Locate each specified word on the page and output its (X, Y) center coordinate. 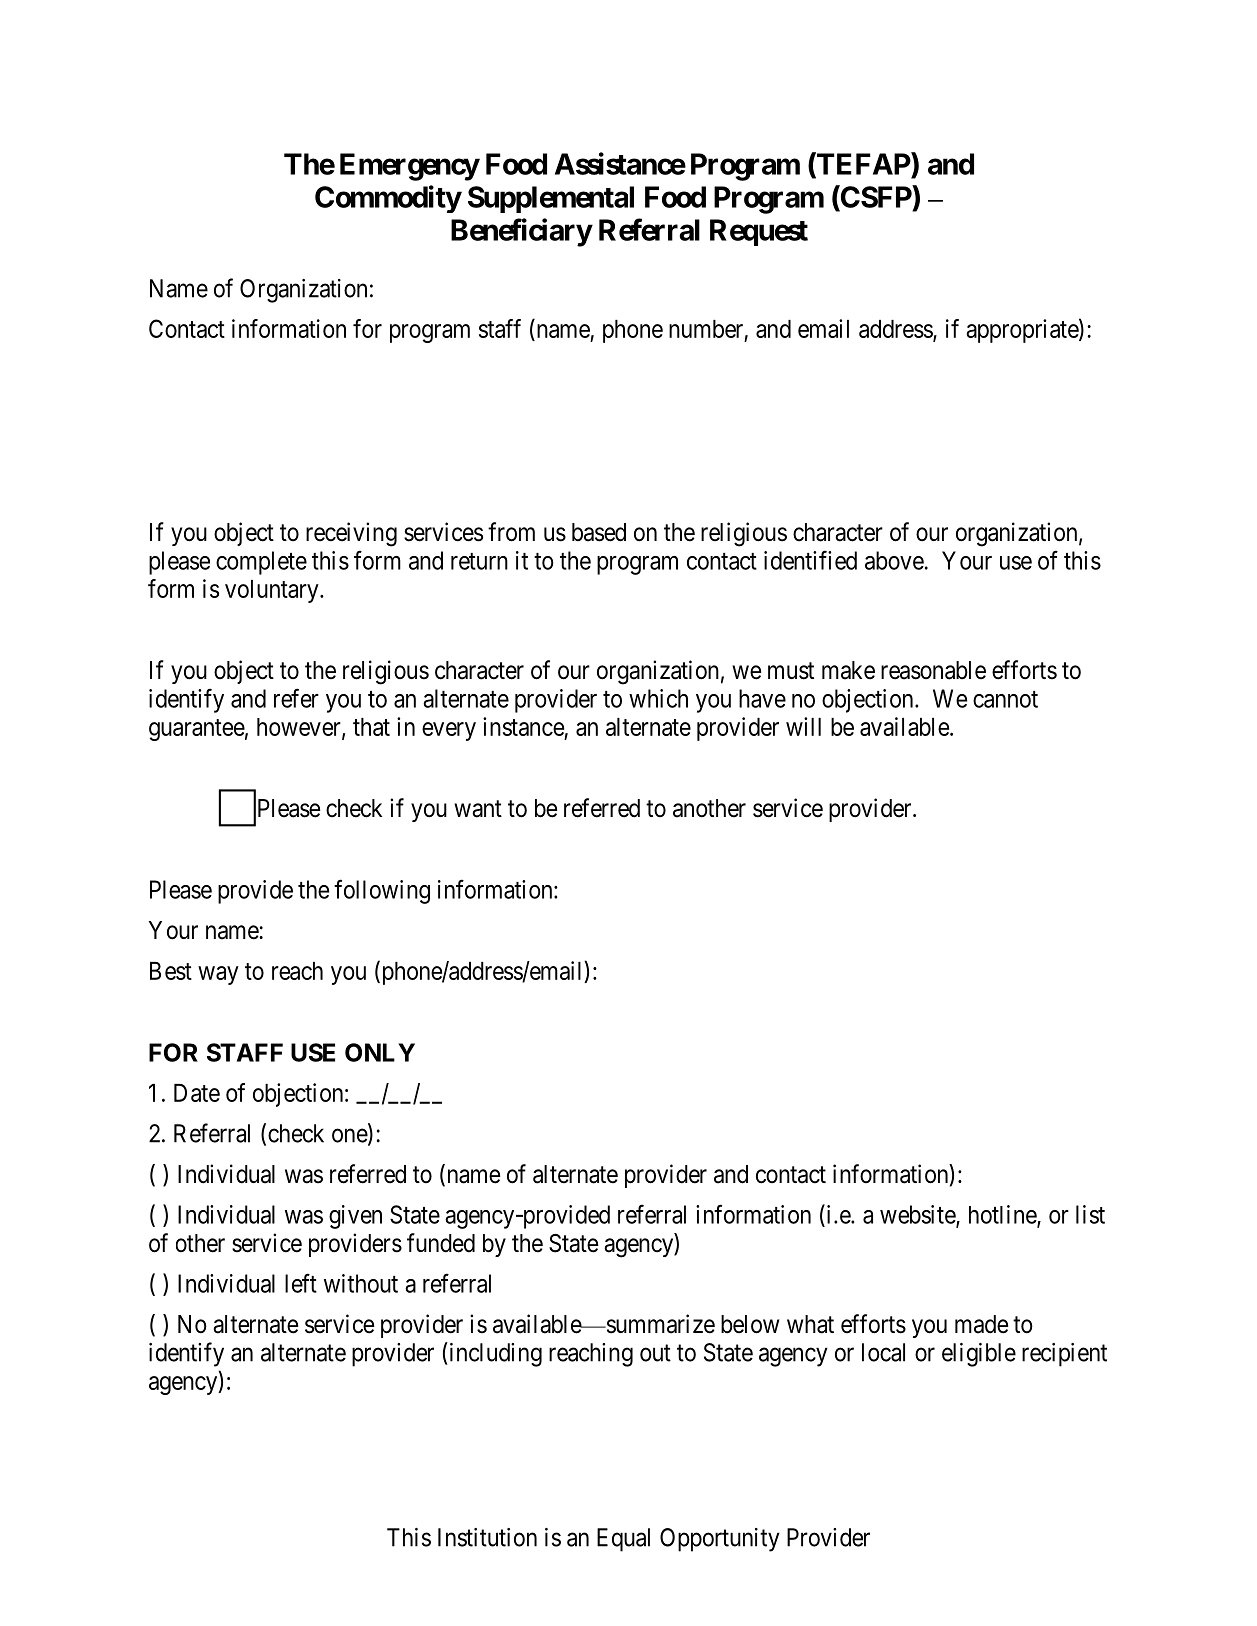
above (894, 560)
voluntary (273, 591)
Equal (623, 1540)
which (658, 698)
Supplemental (551, 199)
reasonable (933, 670)
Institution (487, 1537)
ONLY (380, 1052)
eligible (979, 1355)
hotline (1003, 1215)
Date (197, 1093)
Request (759, 232)
